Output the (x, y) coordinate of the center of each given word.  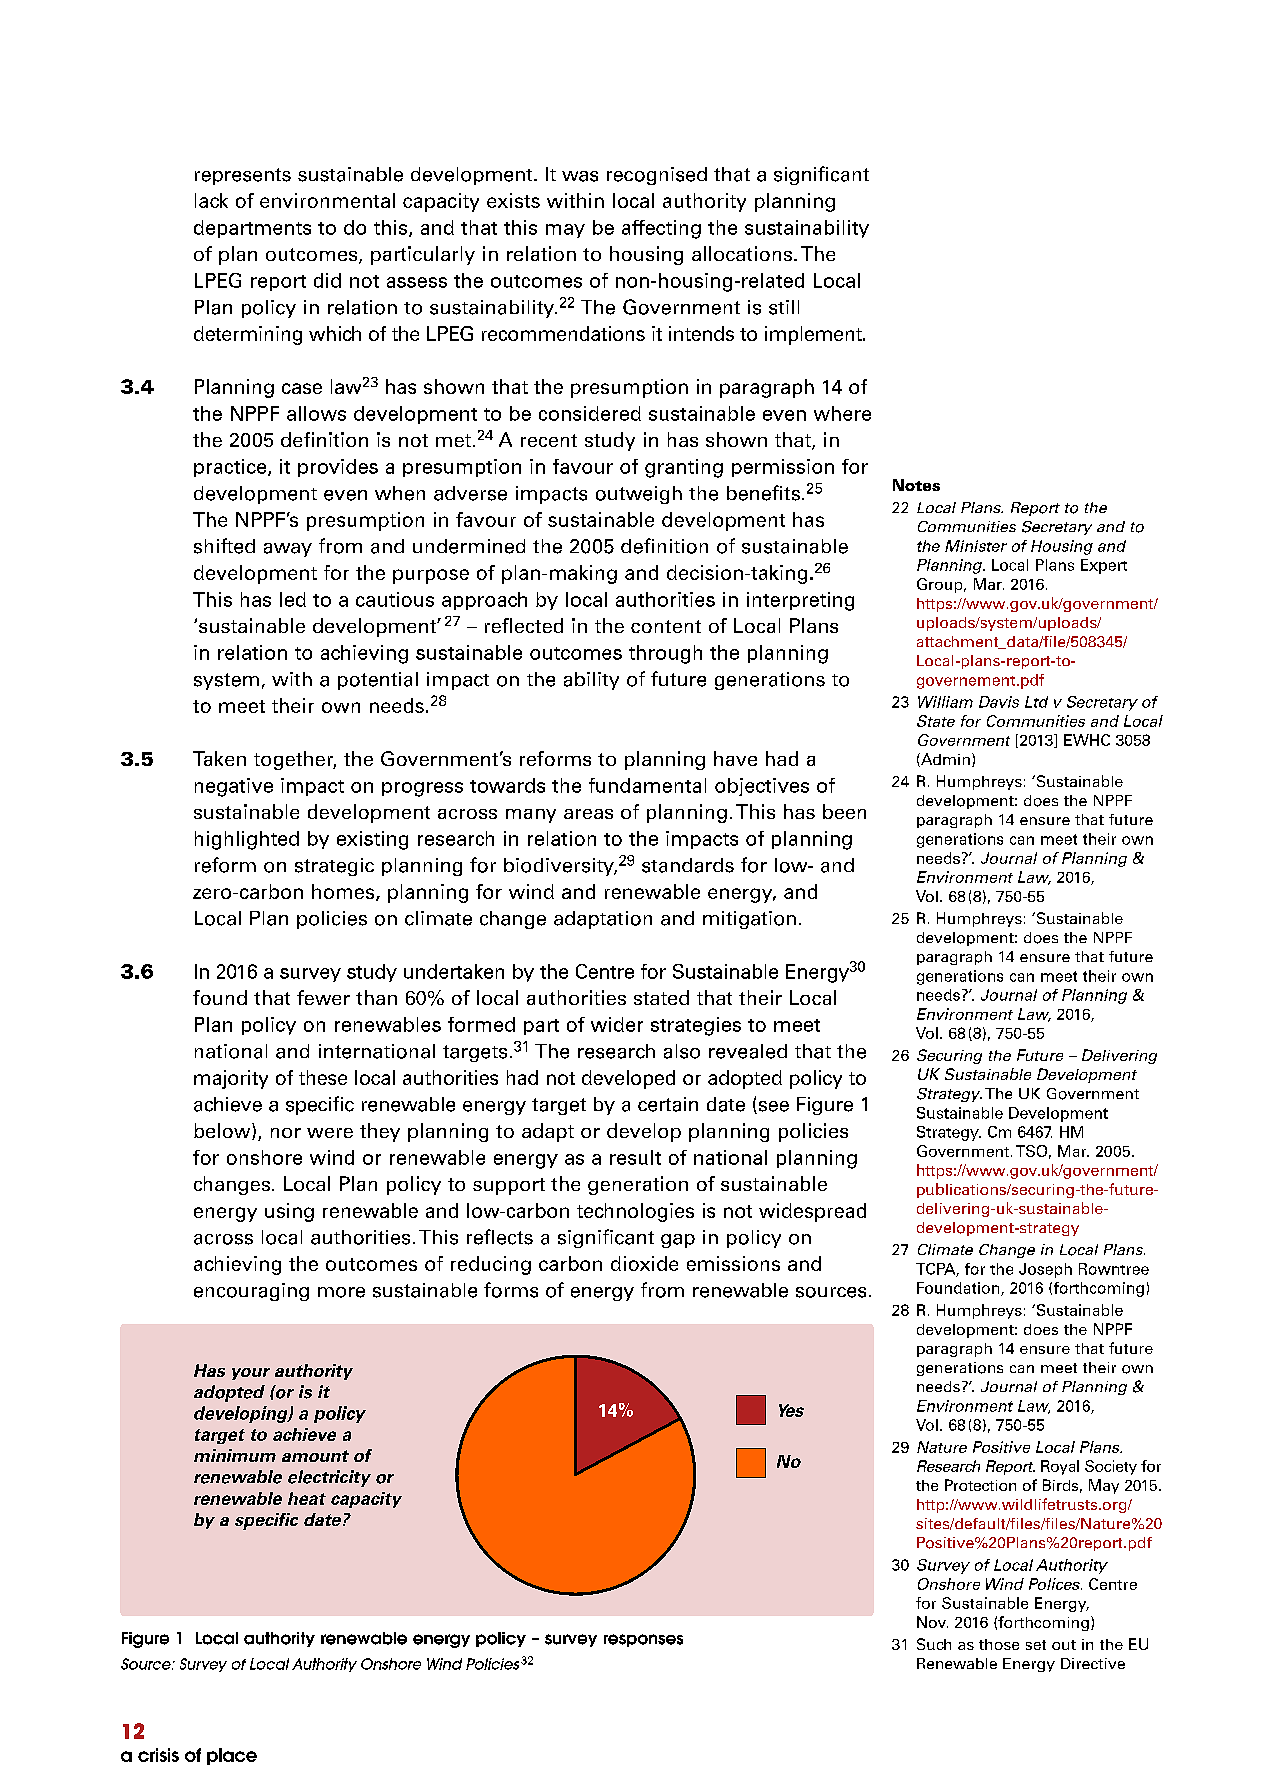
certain (668, 1104)
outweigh (639, 495)
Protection (980, 1485)
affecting (661, 229)
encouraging (251, 1292)
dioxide (644, 1263)
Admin (944, 760)
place (232, 1756)
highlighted (247, 840)
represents (243, 176)
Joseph (1045, 1270)
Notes (916, 485)
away (288, 550)
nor (286, 1133)
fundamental (647, 785)
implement (814, 335)
